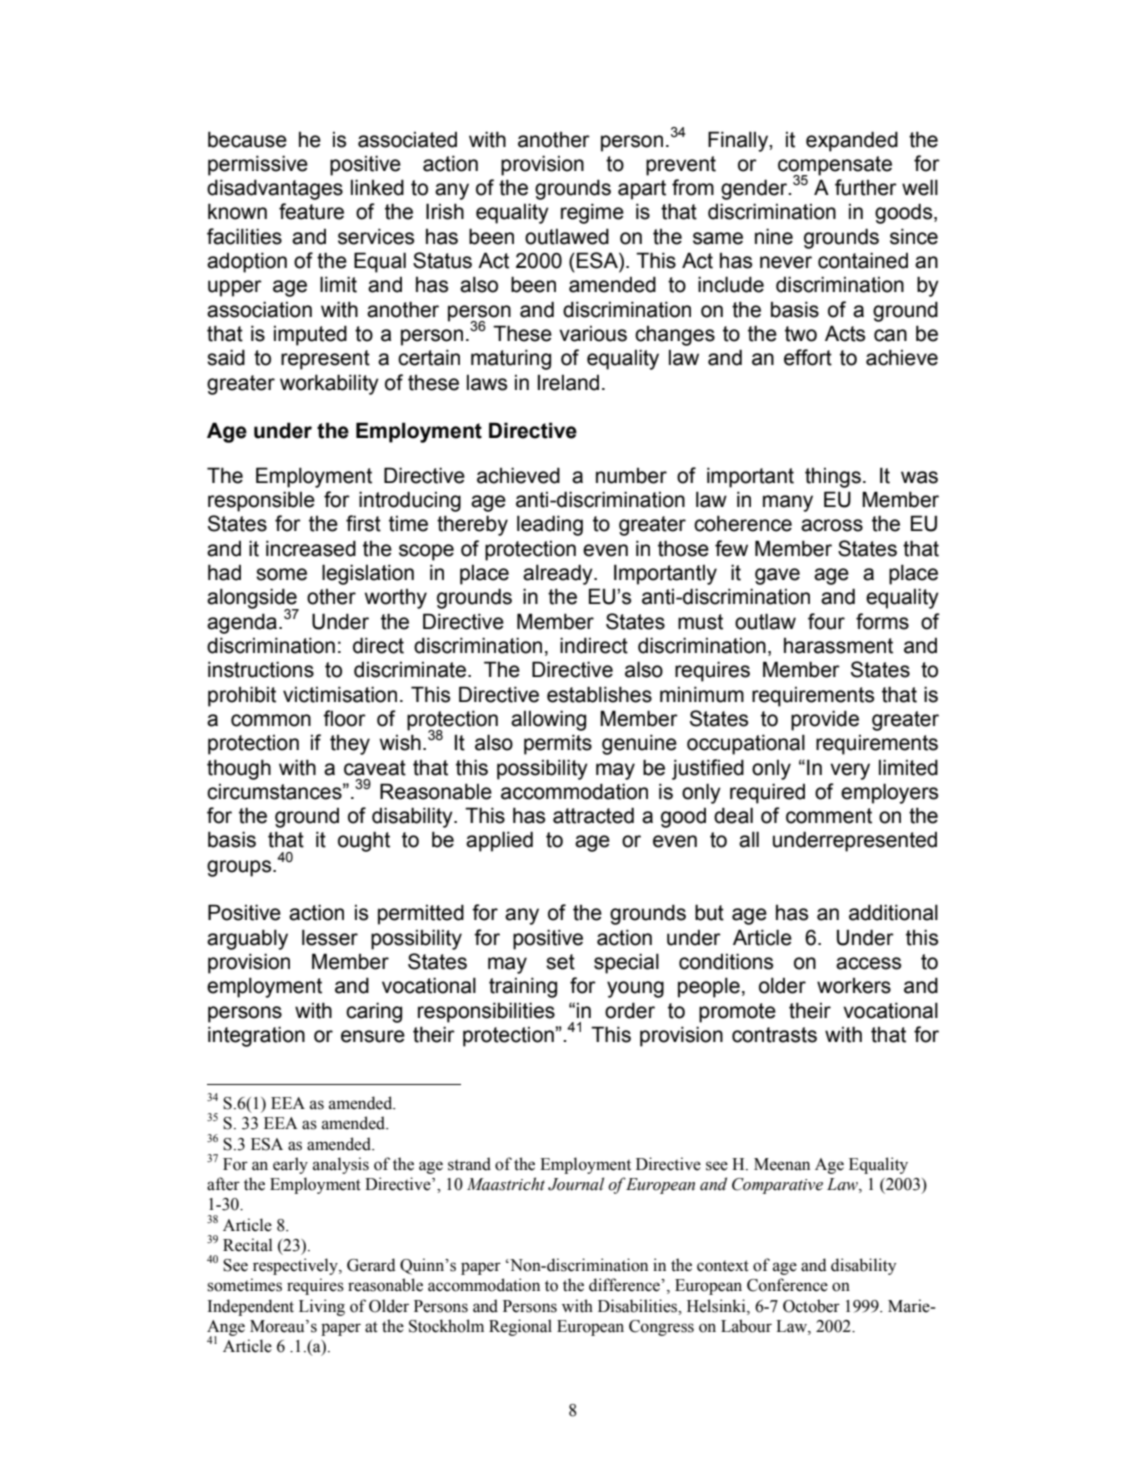 The image size is (1146, 1483). What do you see at coordinates (625, 1285) in the image?
I see `difference` at bounding box center [625, 1285].
